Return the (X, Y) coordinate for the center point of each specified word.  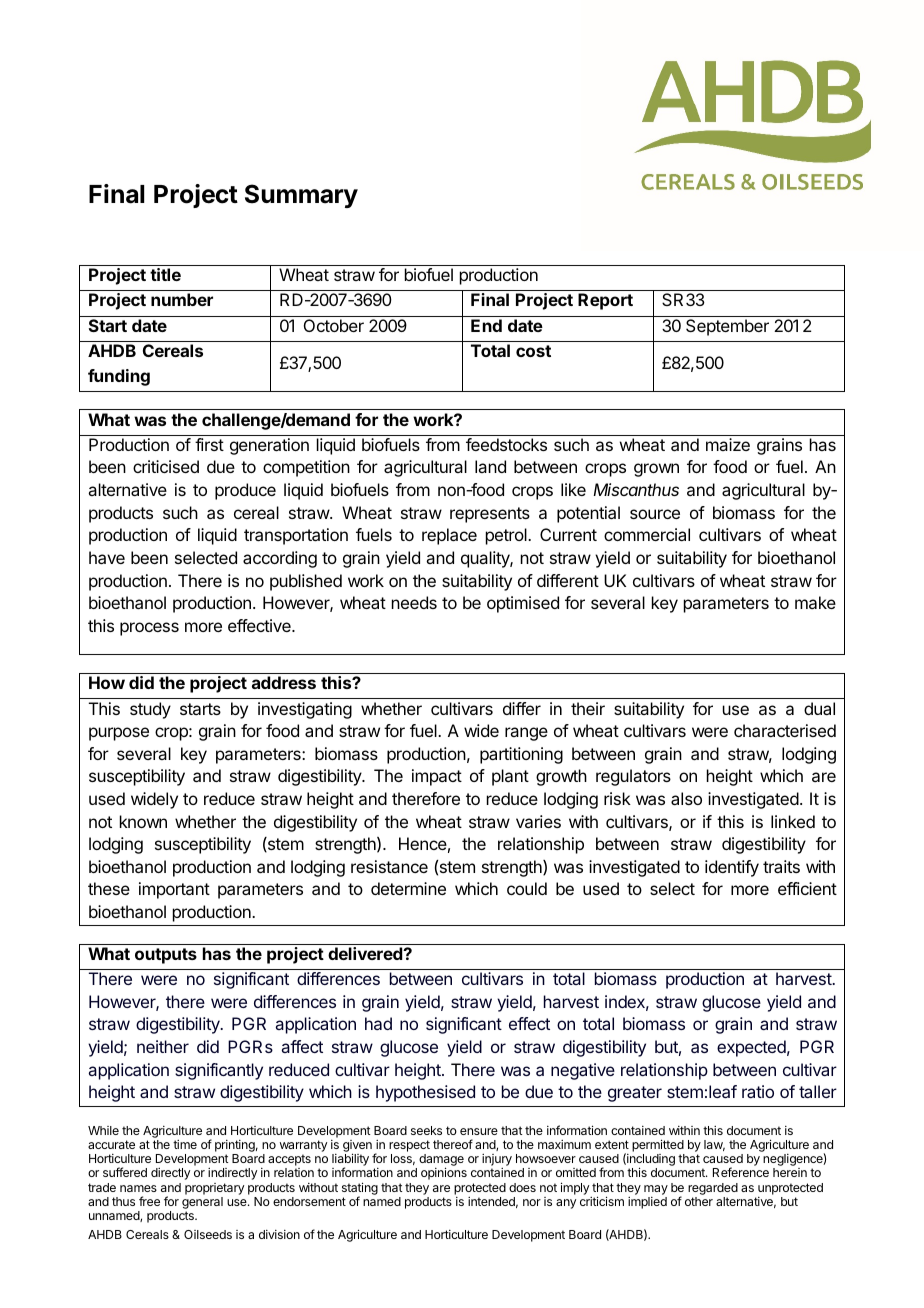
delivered (366, 953)
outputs (166, 956)
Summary (301, 196)
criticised (166, 466)
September (727, 327)
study (150, 710)
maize (728, 444)
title (165, 274)
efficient (807, 888)
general (202, 1204)
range (526, 734)
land (490, 466)
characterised (785, 730)
